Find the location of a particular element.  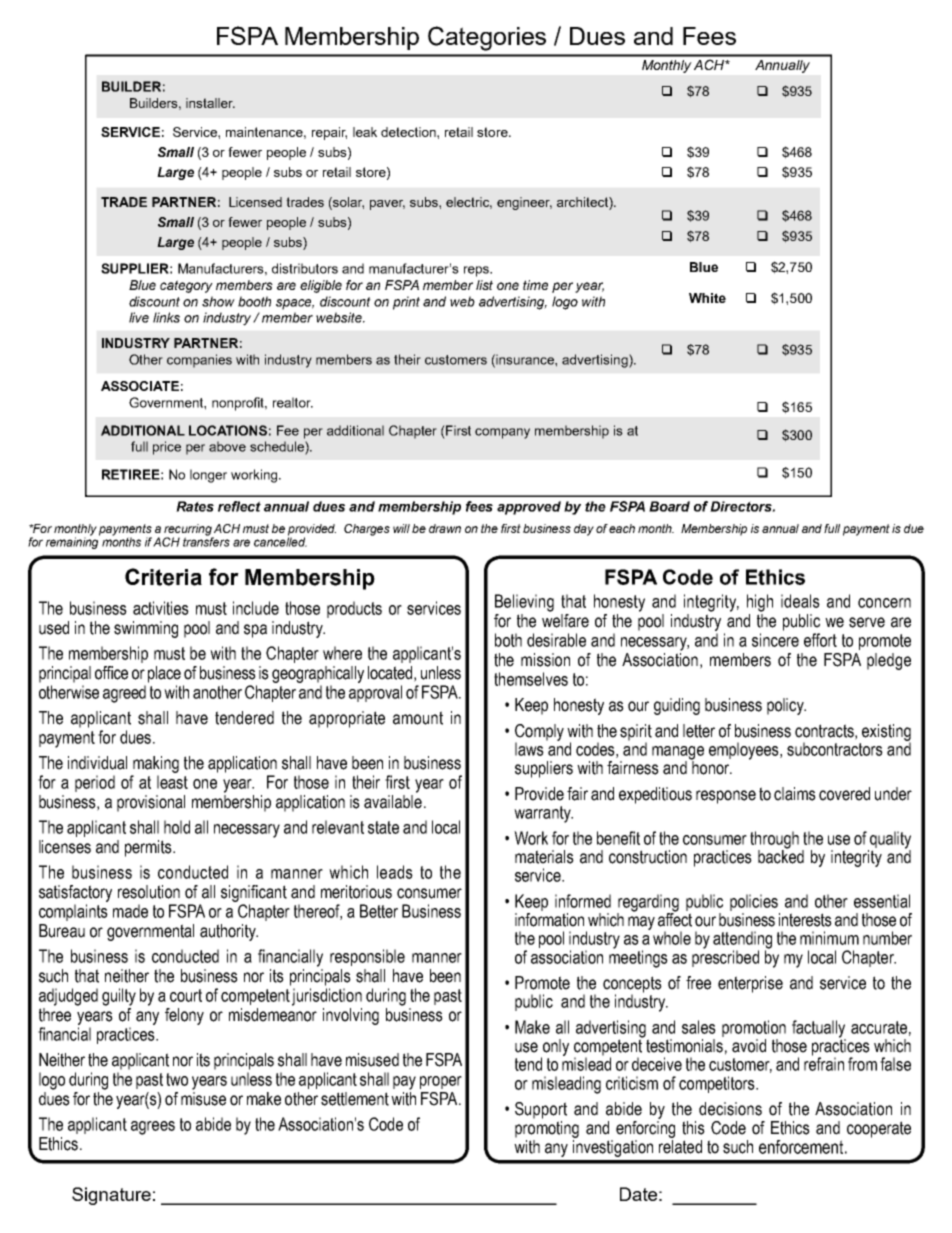

engineer is located at coordinates (524, 203).
